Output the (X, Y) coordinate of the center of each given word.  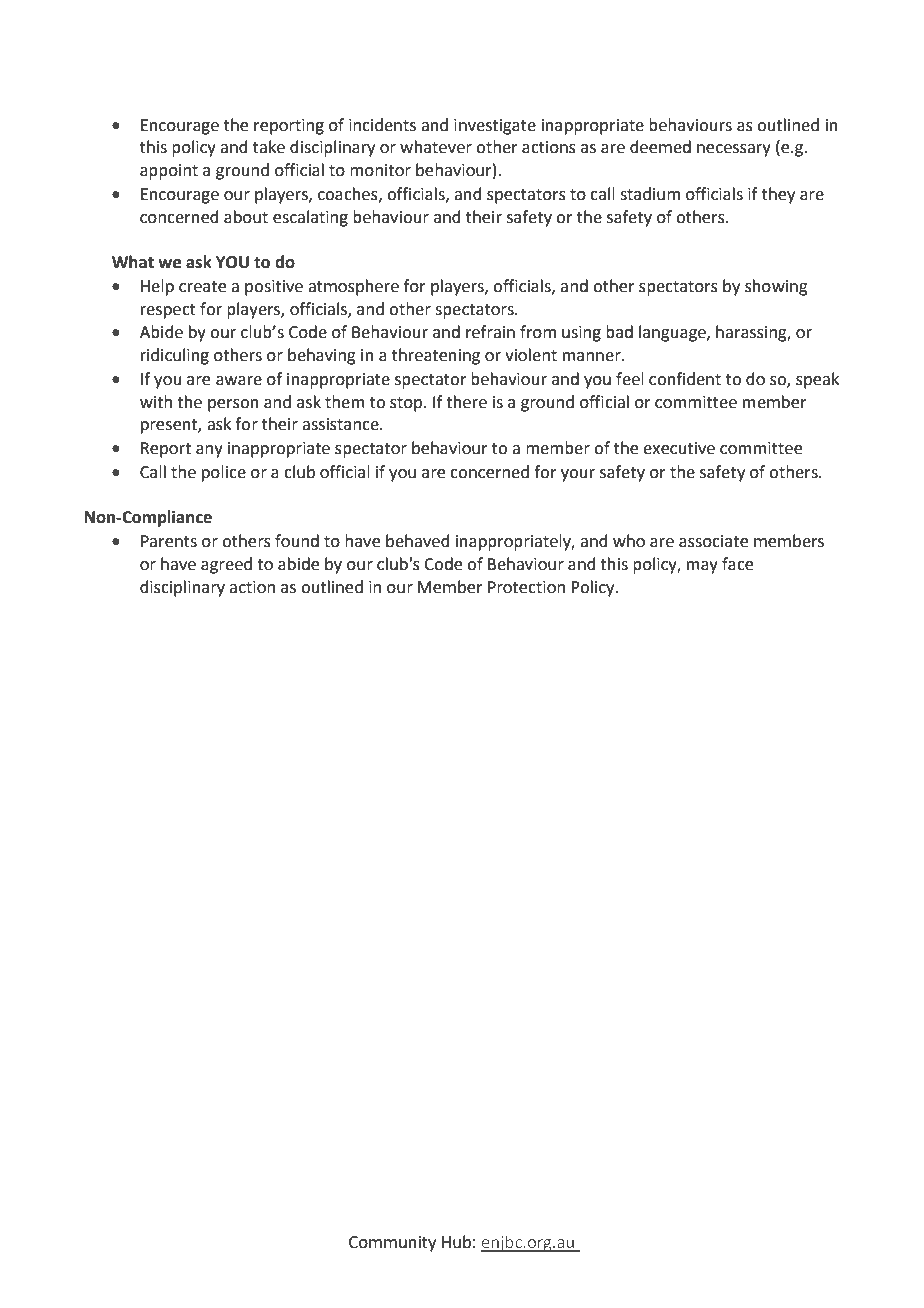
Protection (526, 587)
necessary (734, 150)
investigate (495, 127)
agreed (226, 565)
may (702, 567)
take (269, 147)
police (224, 473)
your (578, 475)
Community (392, 1244)
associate (713, 541)
